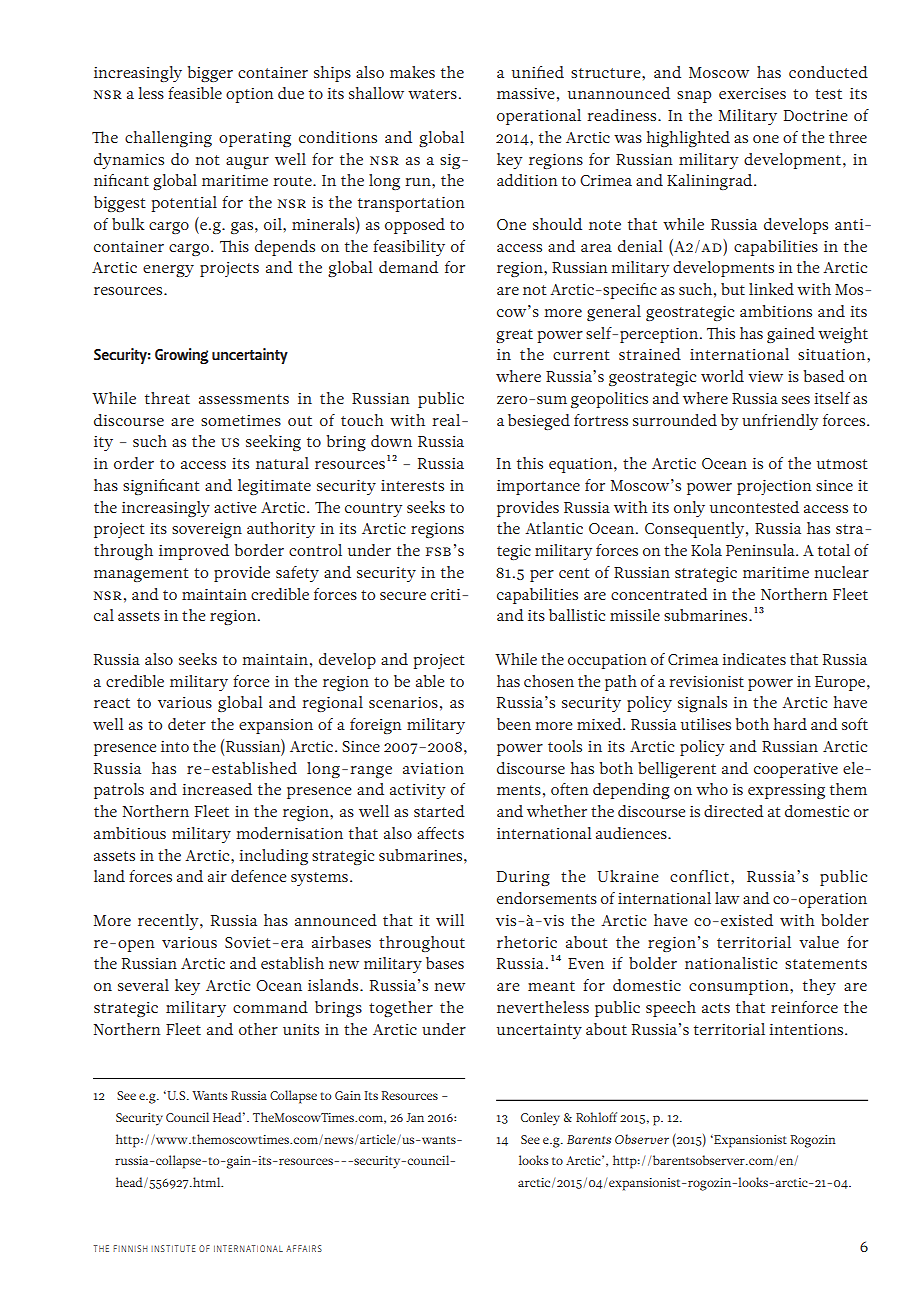 Image resolution: width=924 pixels, height=1308 pixels. Describe the element at coordinates (195, 93) in the image. I see `feasible` at that location.
